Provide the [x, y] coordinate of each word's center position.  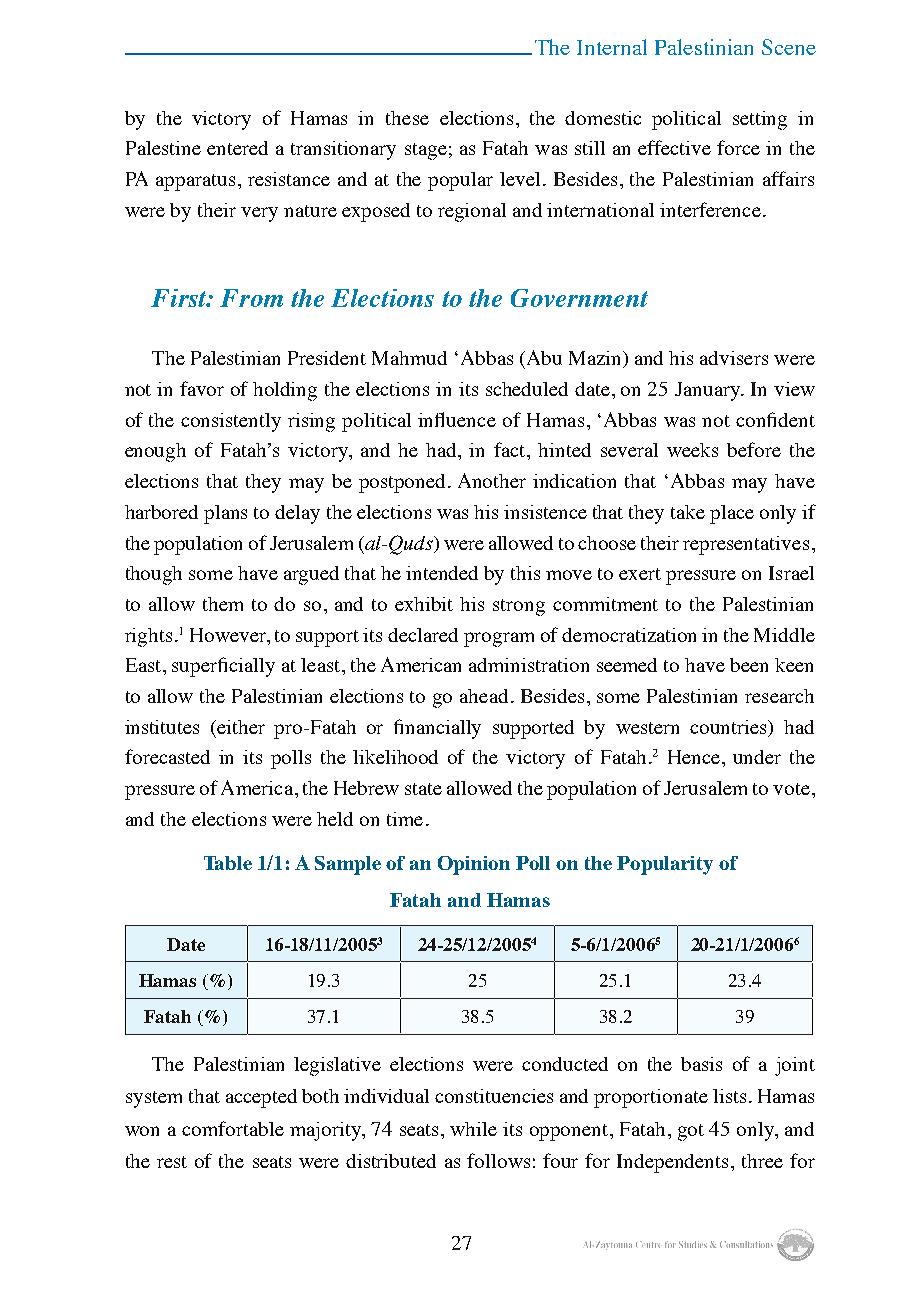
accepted [261, 1098]
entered [237, 148]
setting [760, 120]
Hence [694, 757]
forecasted [167, 756]
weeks [692, 450]
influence [457, 419]
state [423, 789]
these [407, 118]
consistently [231, 422]
